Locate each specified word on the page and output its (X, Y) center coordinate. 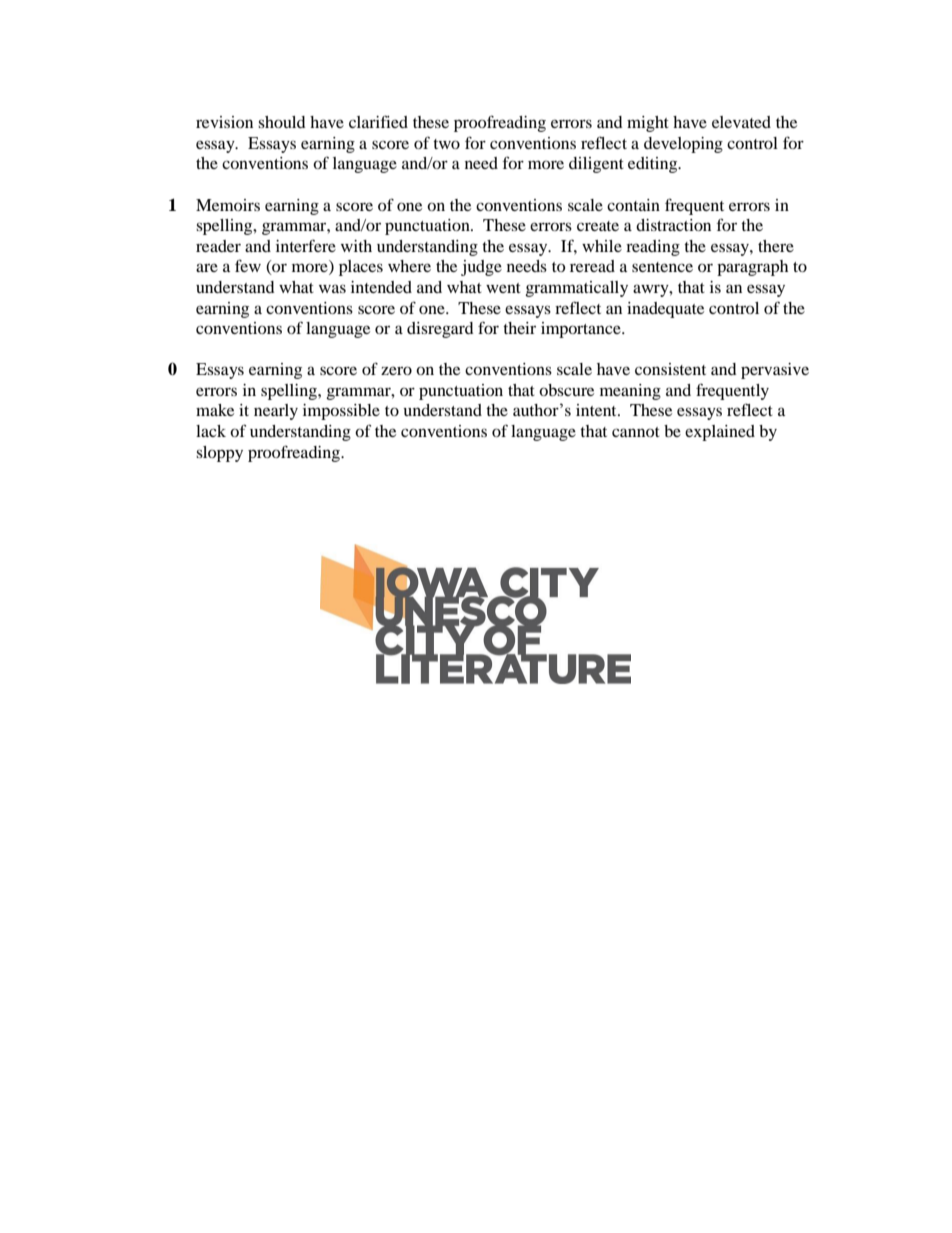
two (446, 144)
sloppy (219, 454)
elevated (741, 122)
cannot (636, 432)
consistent (670, 369)
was (332, 288)
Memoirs (228, 205)
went (503, 288)
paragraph (752, 268)
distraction (673, 225)
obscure (566, 390)
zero (396, 370)
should (282, 122)
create (598, 226)
